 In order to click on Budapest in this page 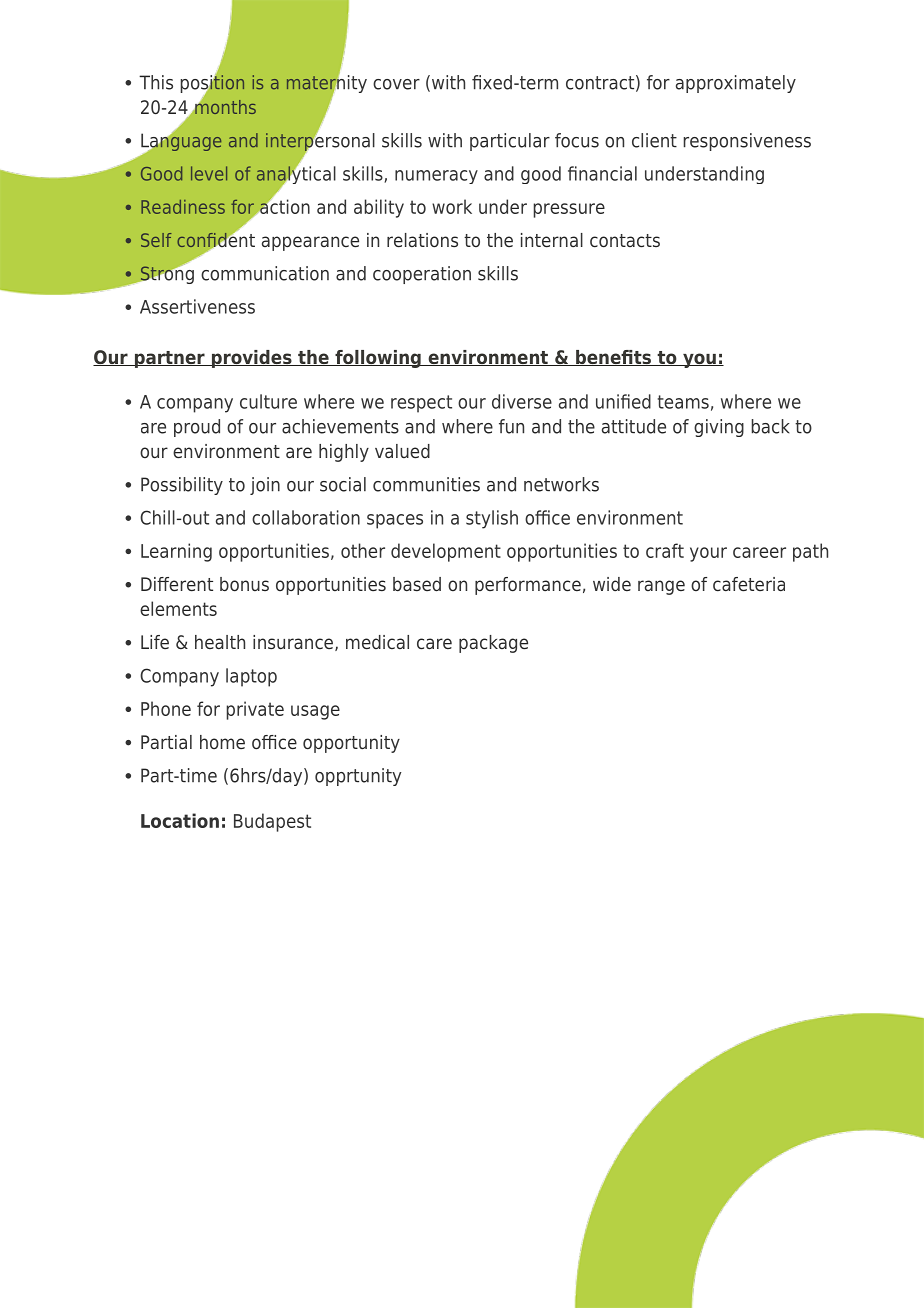, I will do `click(272, 822)`.
